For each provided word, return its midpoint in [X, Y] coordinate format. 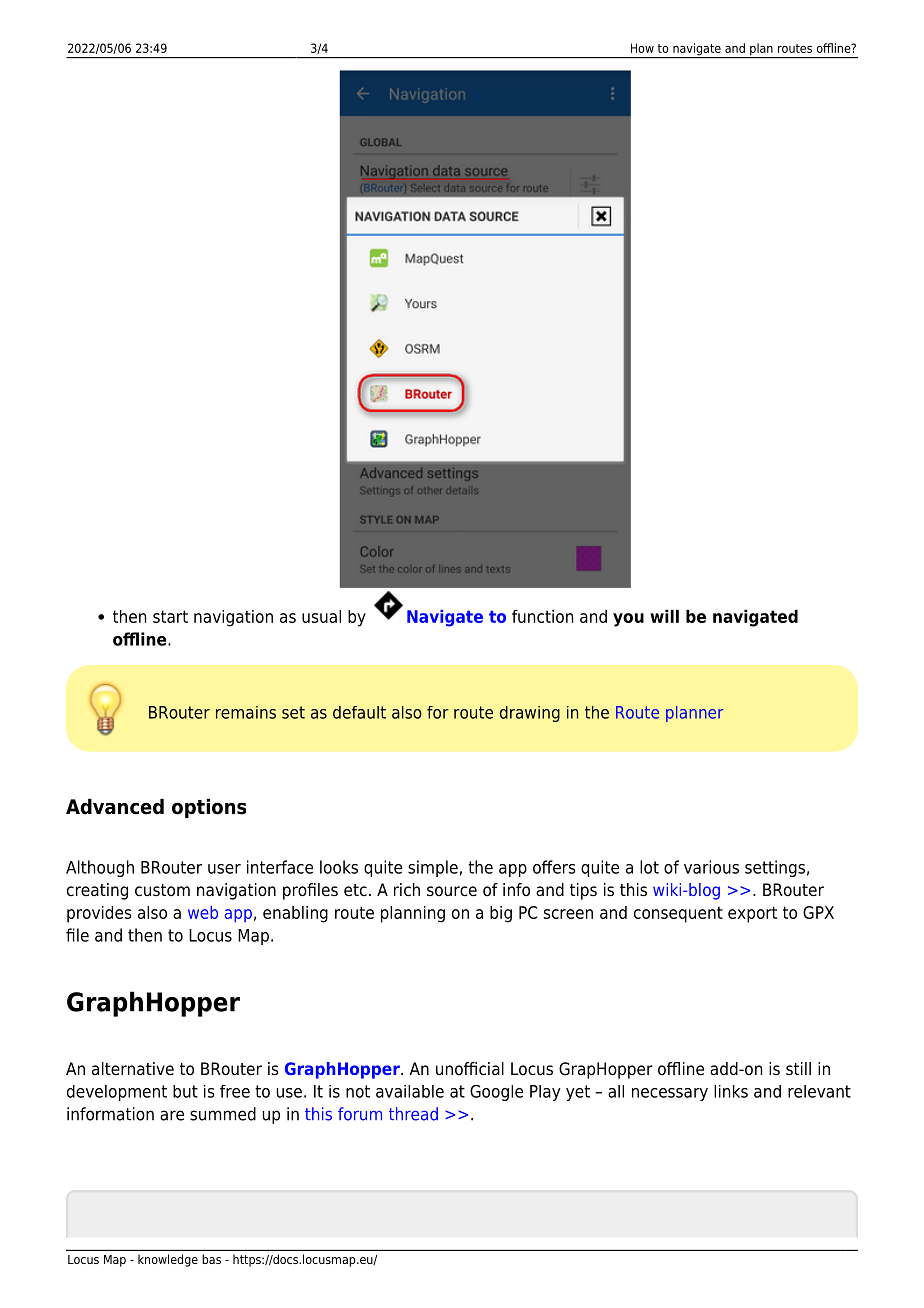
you [628, 620]
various [711, 867]
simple [433, 868]
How [642, 48]
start [170, 616]
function [542, 616]
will [664, 616]
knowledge [168, 1260]
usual [321, 616]
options [209, 808]
